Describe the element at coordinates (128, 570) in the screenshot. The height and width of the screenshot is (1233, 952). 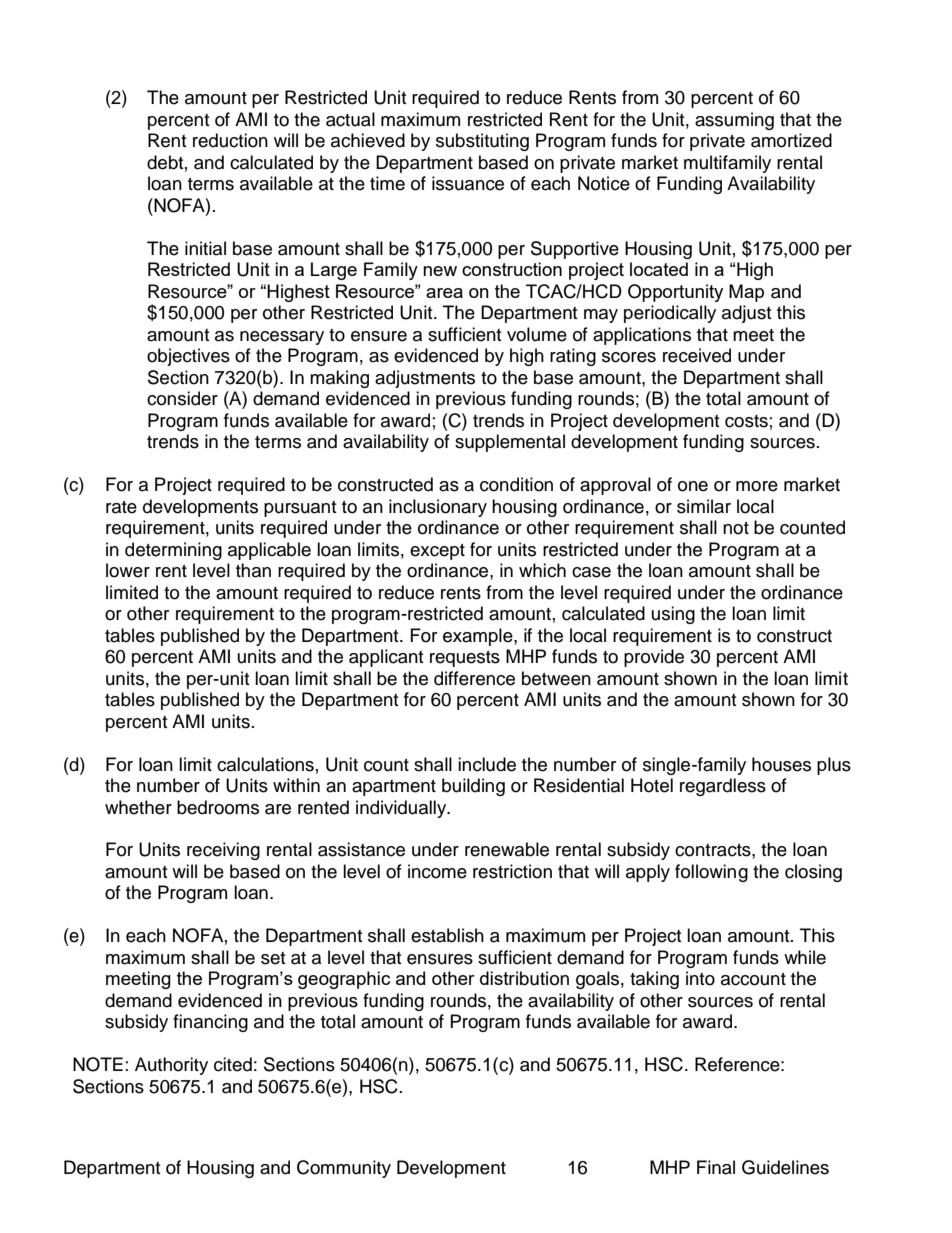
I see `lower` at that location.
